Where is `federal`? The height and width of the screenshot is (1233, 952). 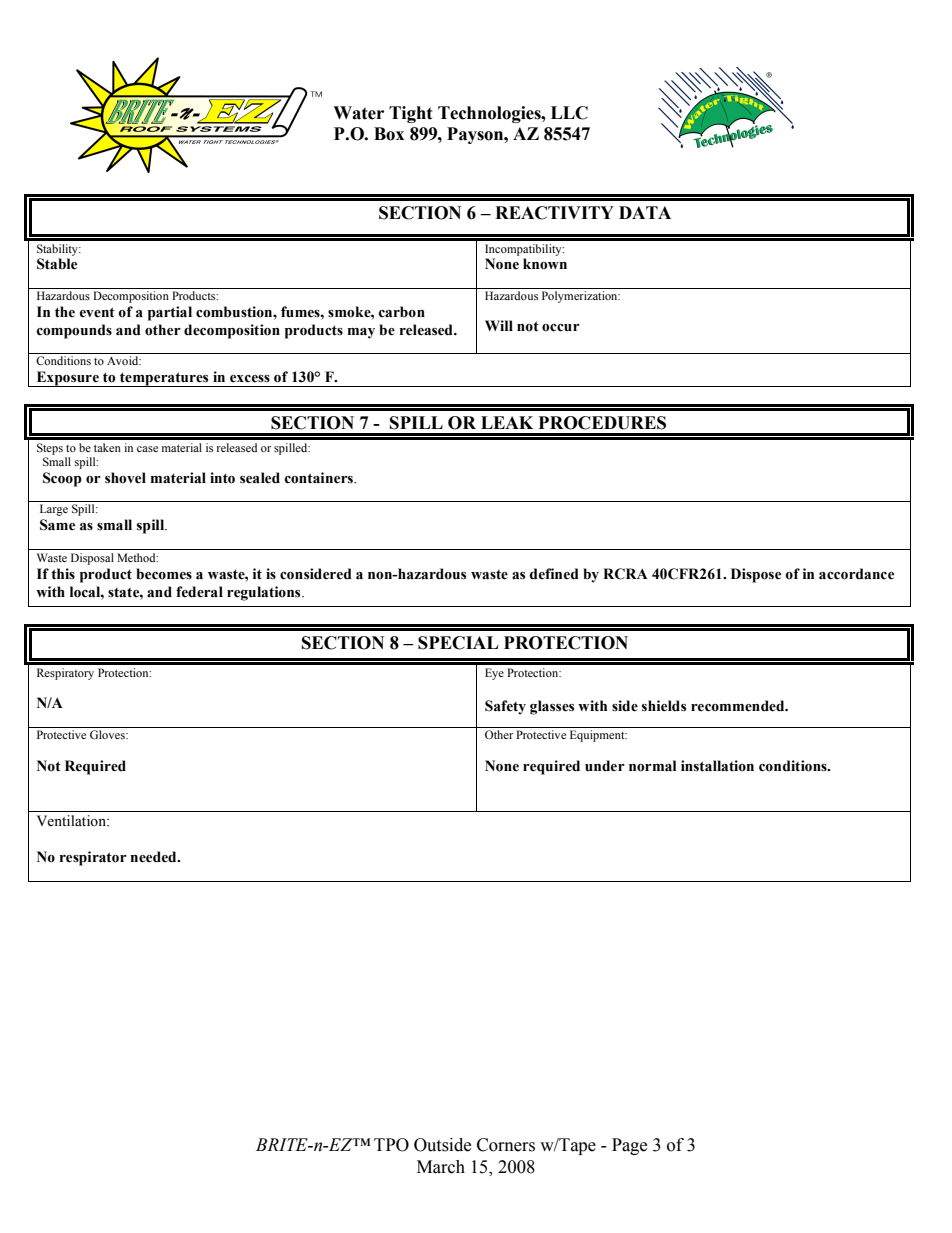 federal is located at coordinates (199, 592).
